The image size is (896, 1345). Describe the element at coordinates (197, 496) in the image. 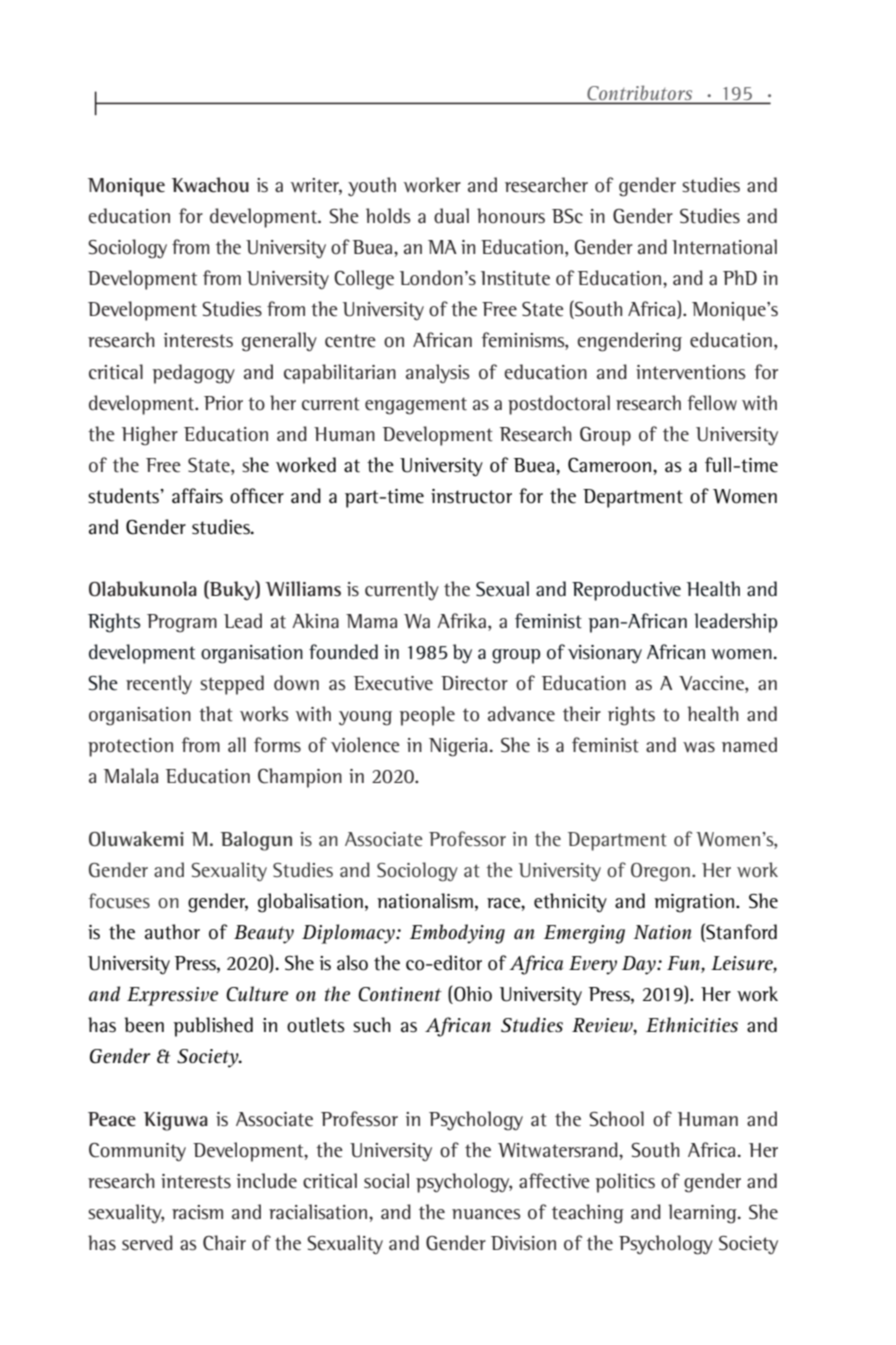

I see `affairs` at that location.
